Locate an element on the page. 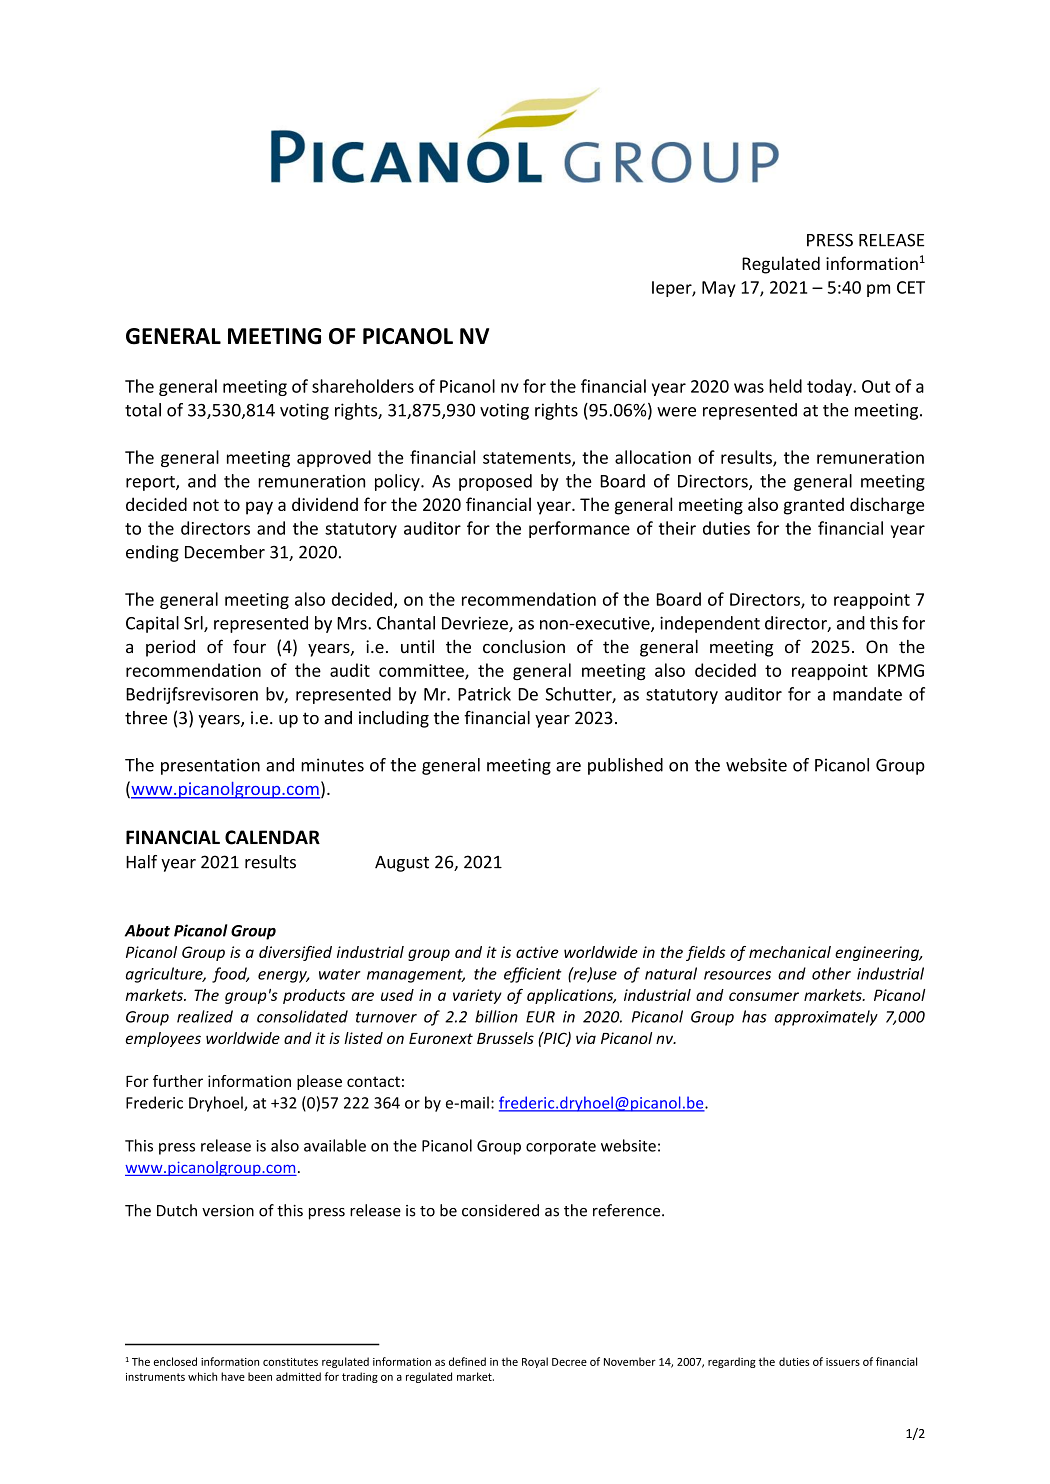  granted is located at coordinates (814, 506).
